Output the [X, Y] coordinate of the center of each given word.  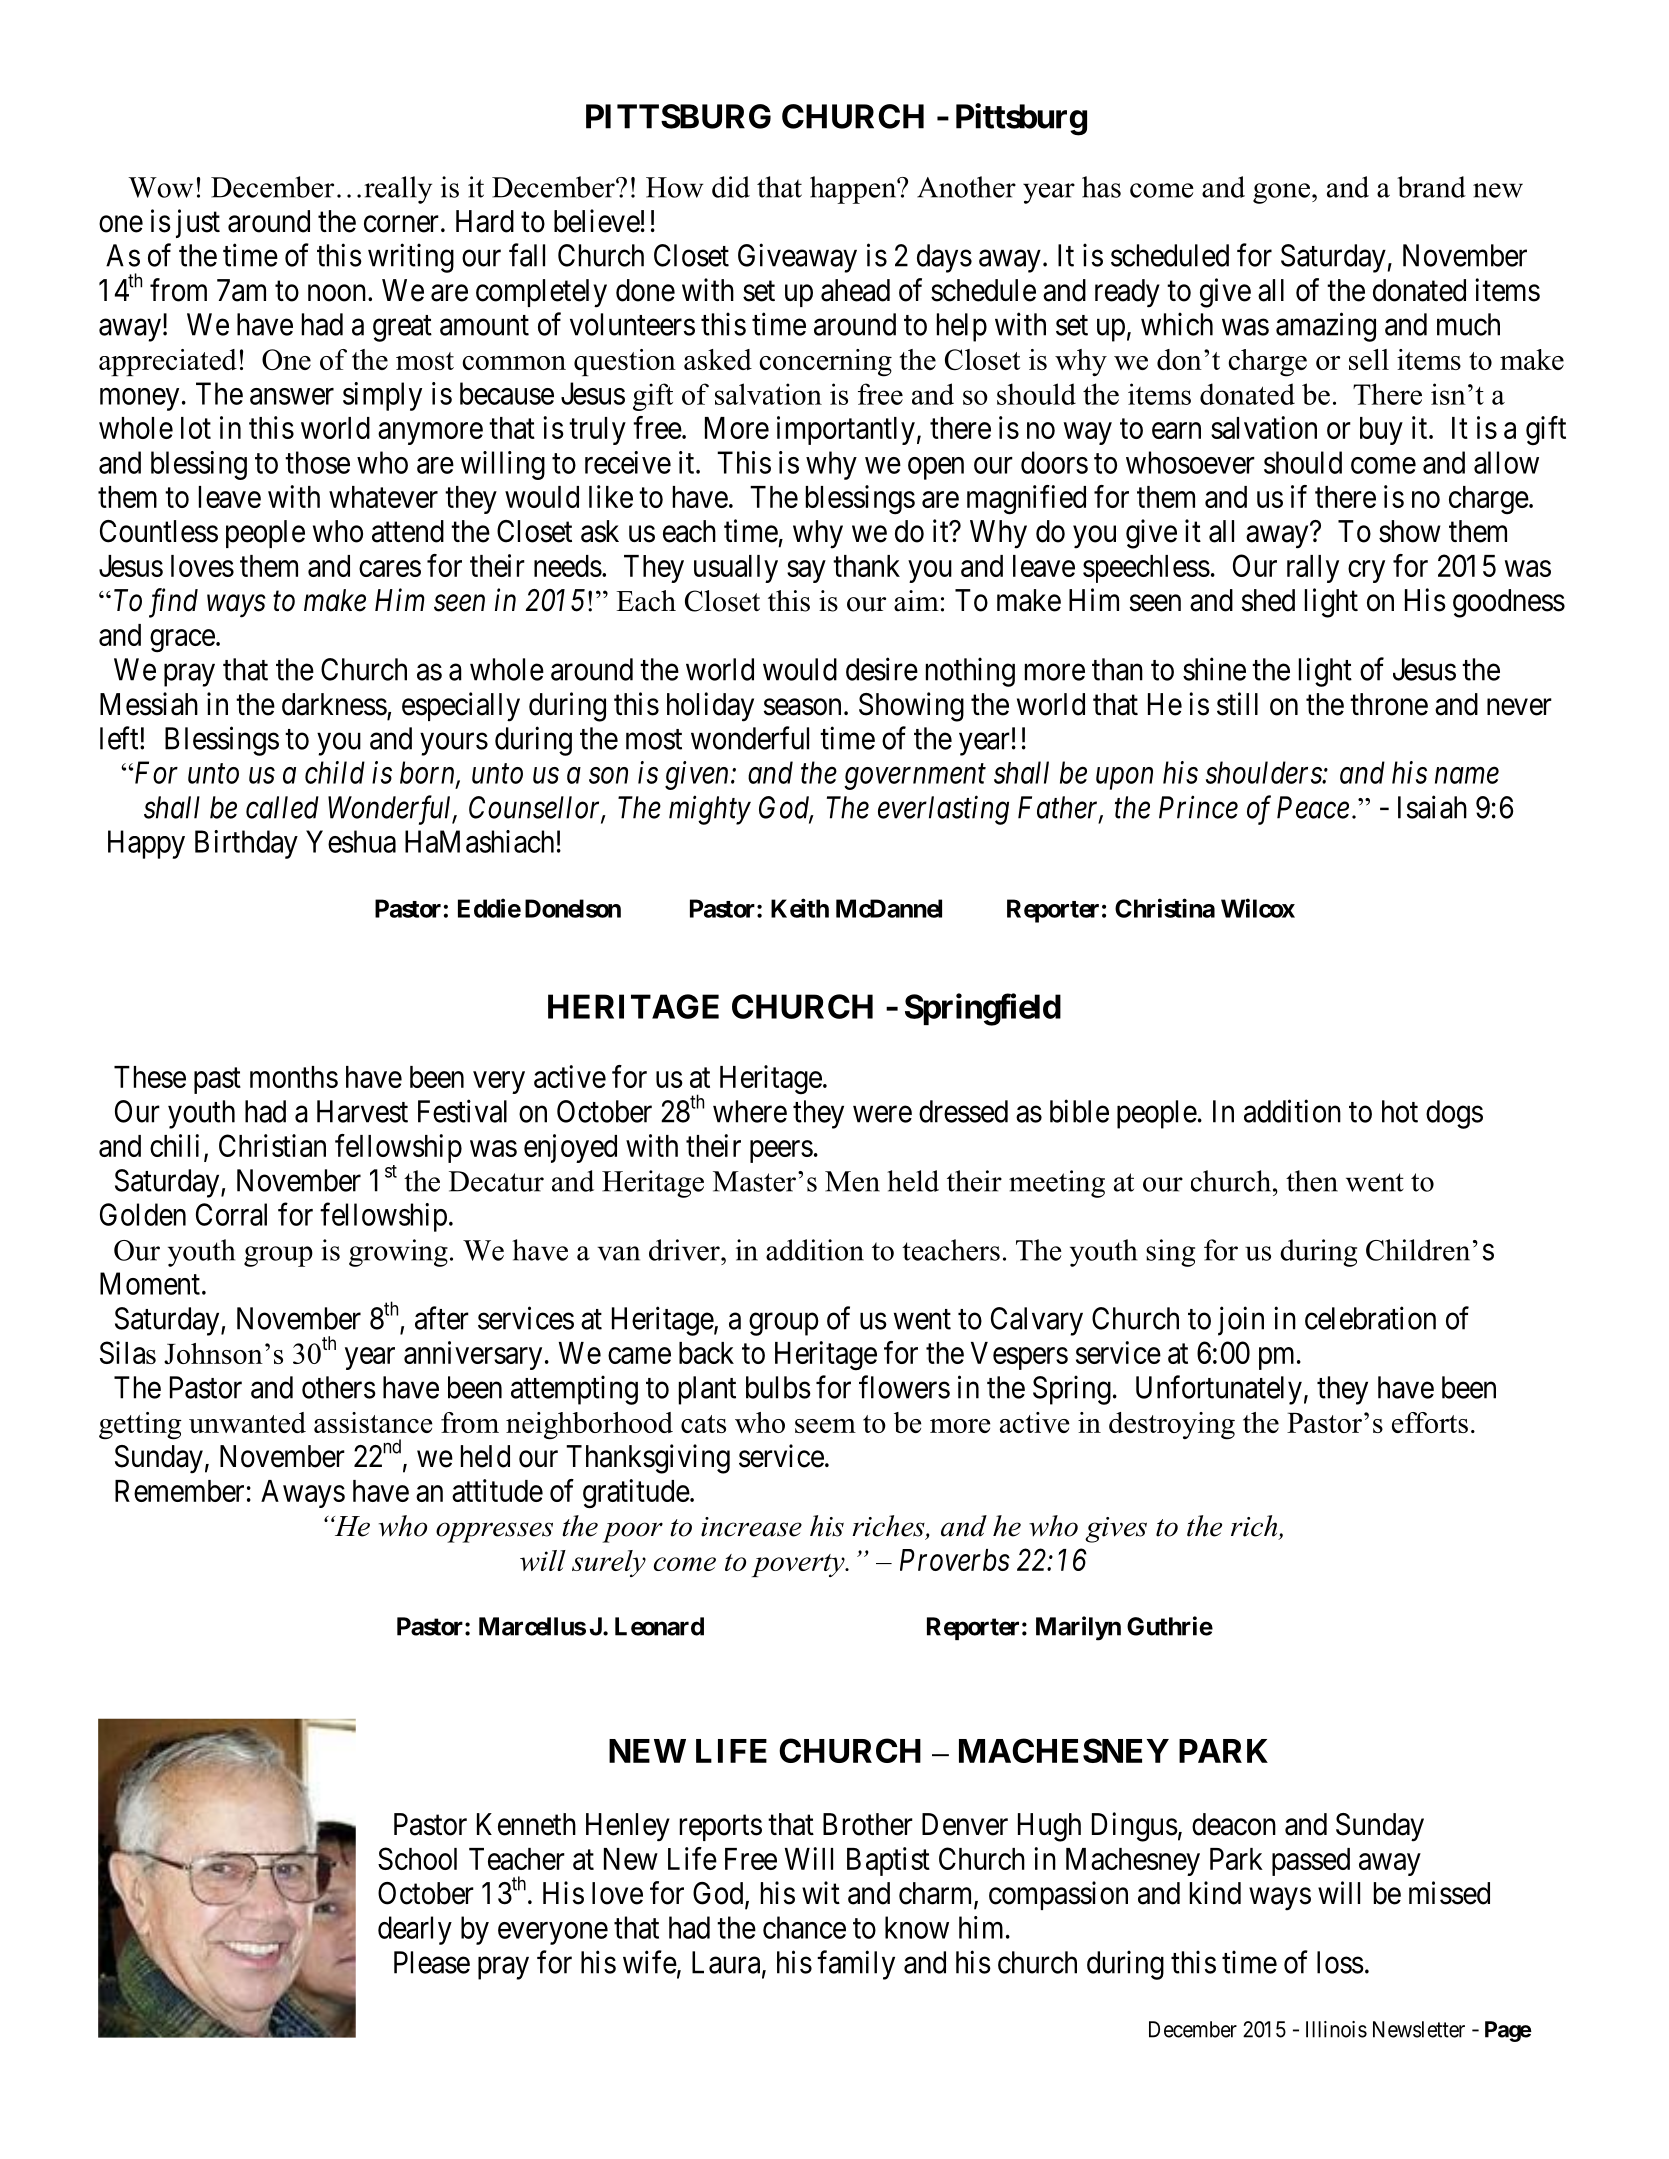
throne [1389, 704]
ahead [855, 290]
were [882, 1114]
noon [337, 293]
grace [182, 641]
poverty [799, 1565]
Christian [272, 1145]
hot [1400, 1111]
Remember [179, 1491]
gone [1281, 193]
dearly [415, 1930]
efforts [1430, 1422]
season [802, 707]
